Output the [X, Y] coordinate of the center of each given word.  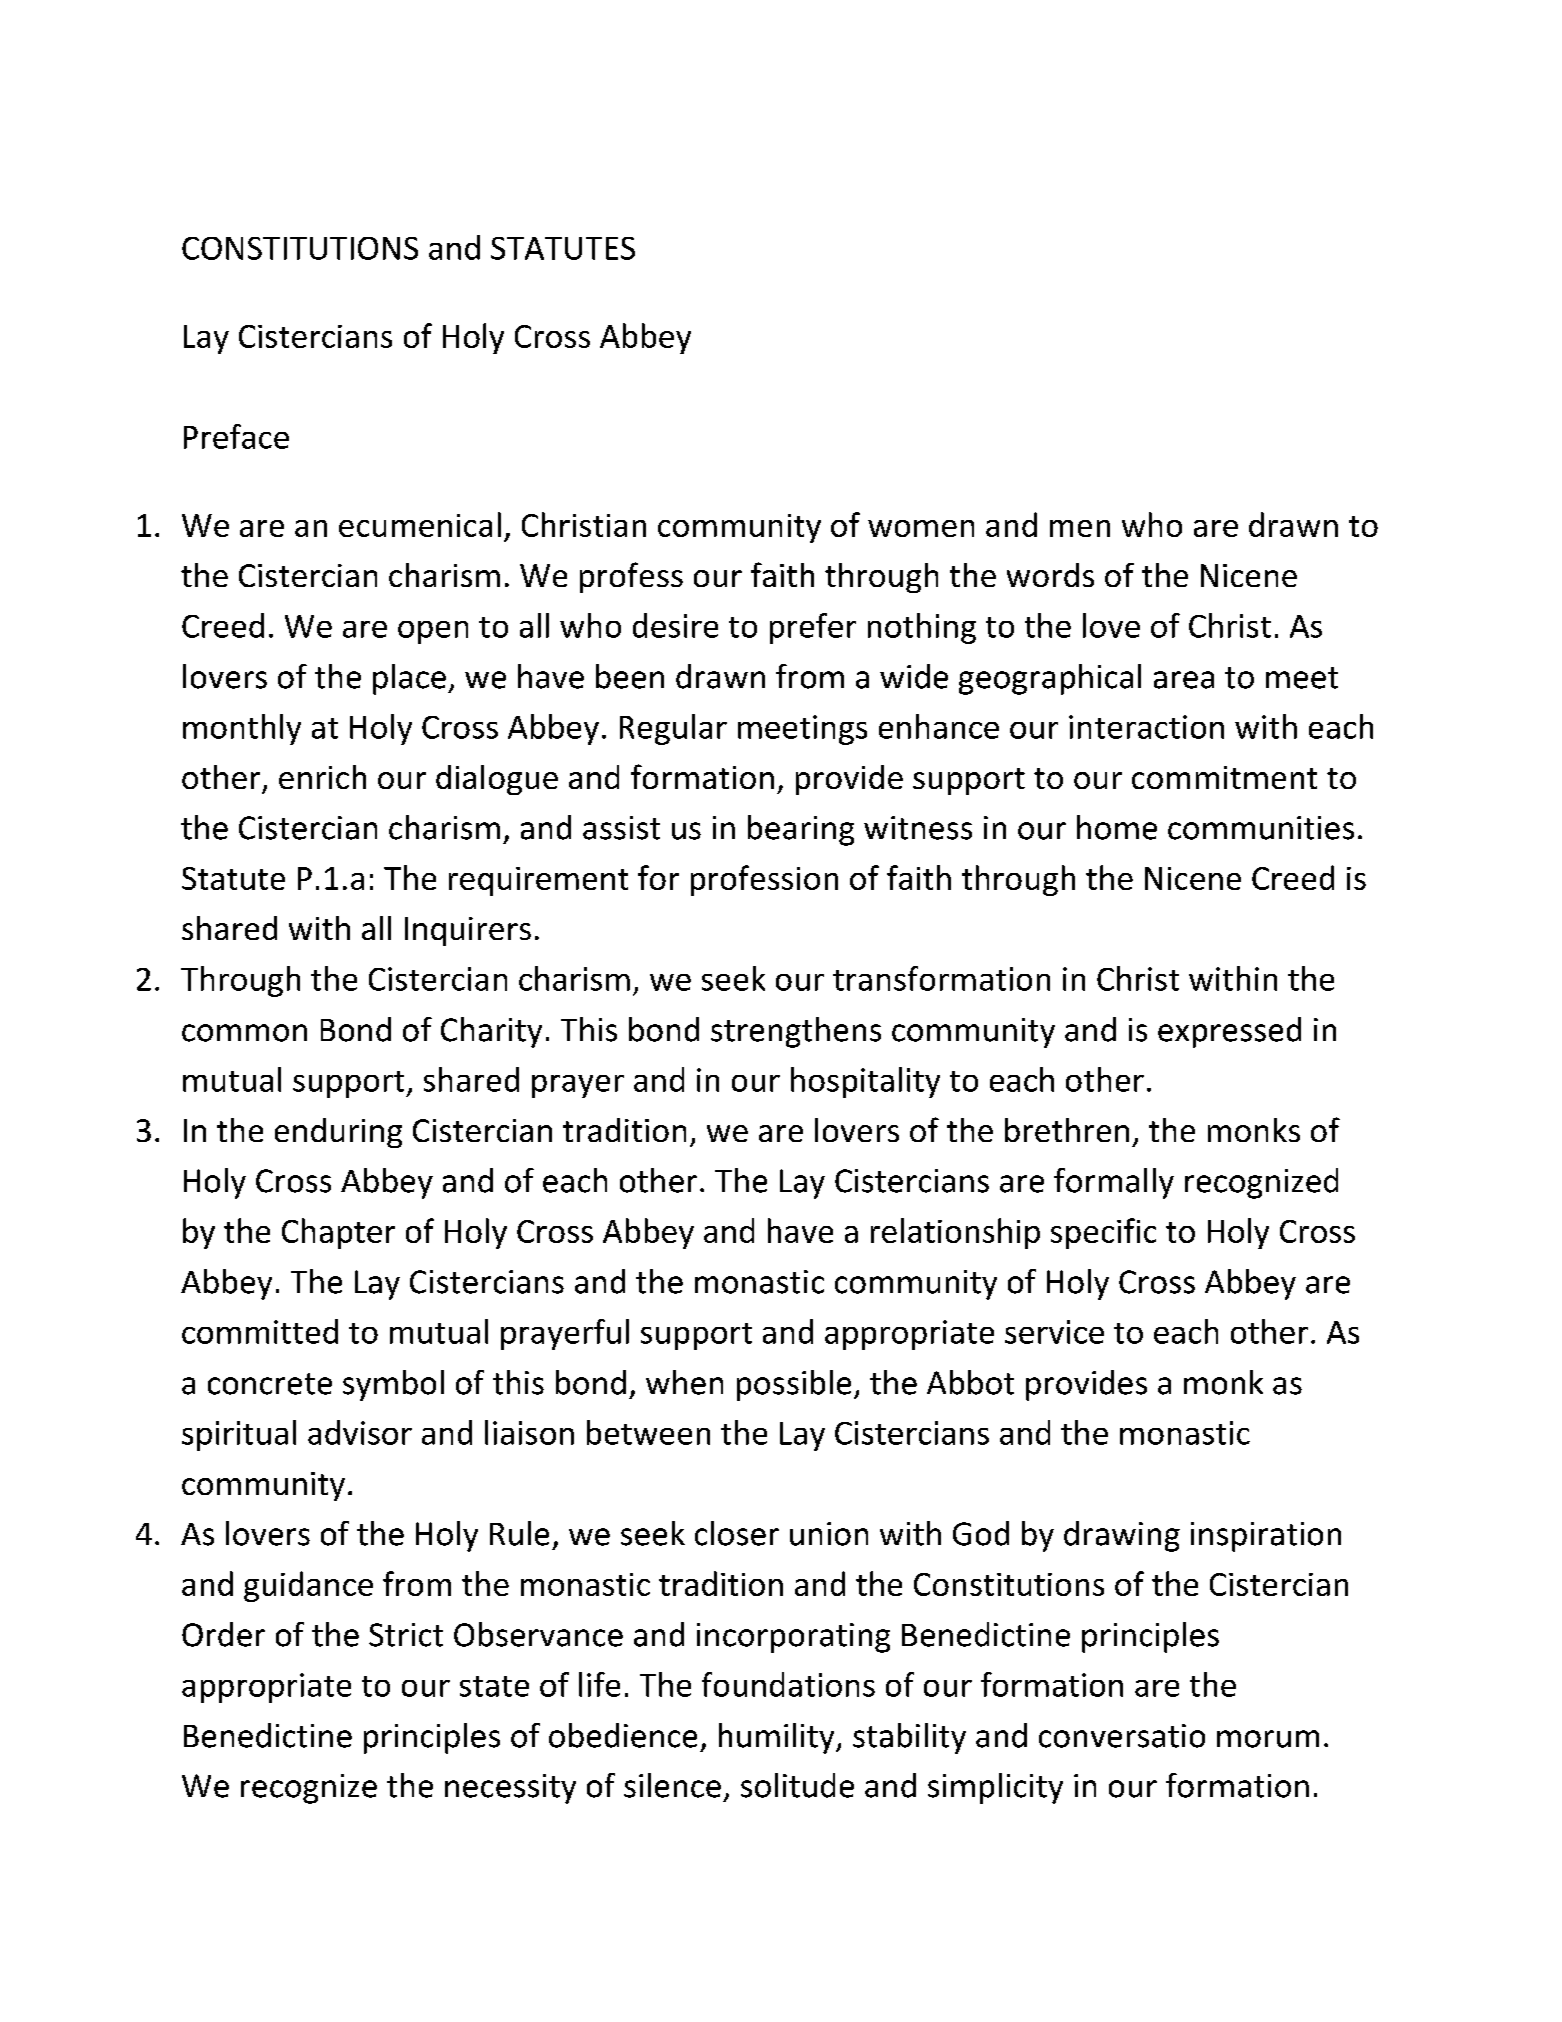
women [921, 528]
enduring [338, 1133]
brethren [1067, 1130]
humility [778, 1738]
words [1050, 575]
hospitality [865, 1082]
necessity [510, 1789]
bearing [801, 830]
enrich [322, 777]
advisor [360, 1432]
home [1117, 827]
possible [794, 1385]
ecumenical [420, 524]
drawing [1122, 1536]
